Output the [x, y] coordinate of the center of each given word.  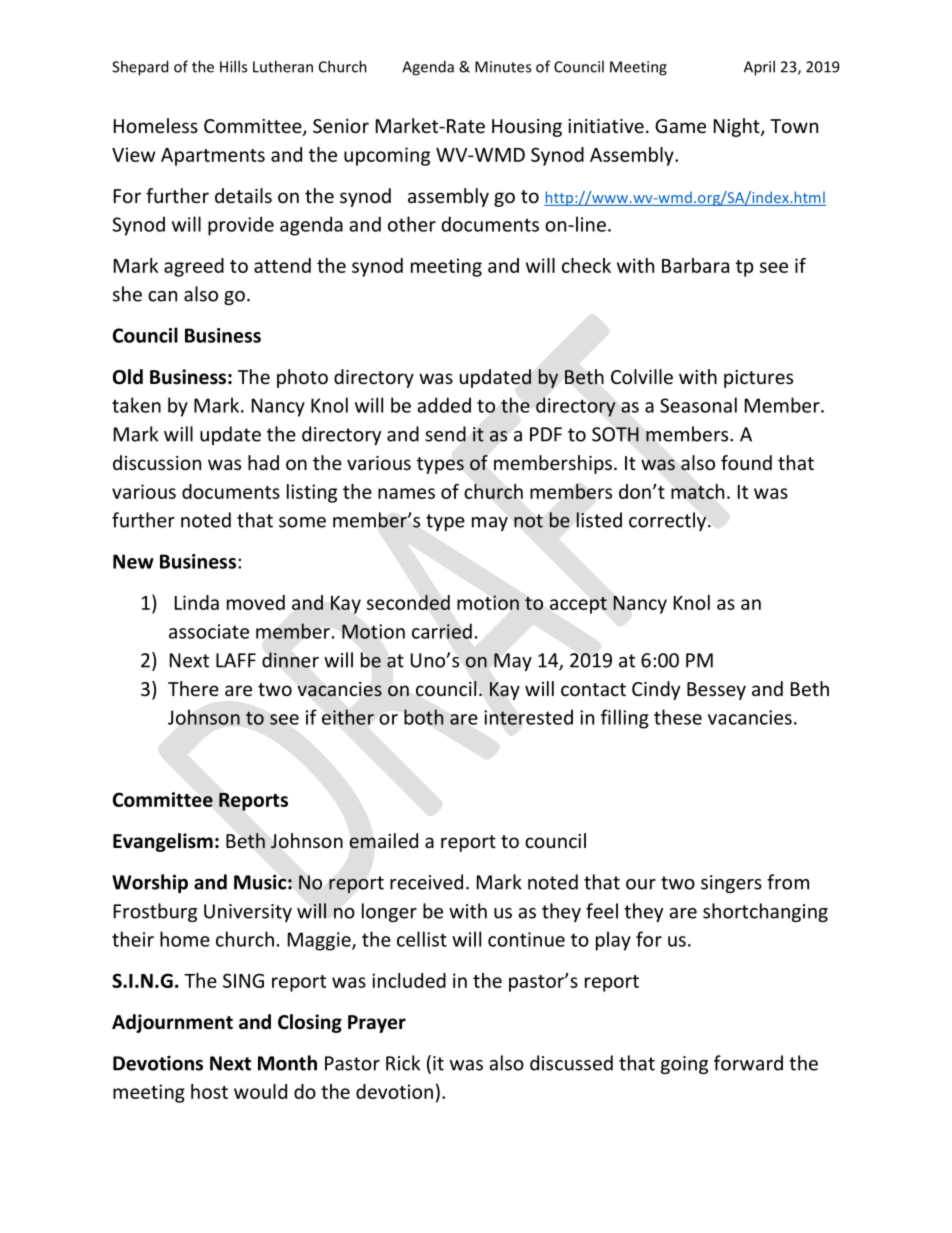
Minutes [503, 67]
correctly [669, 521]
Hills [233, 66]
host [209, 1091]
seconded [408, 602]
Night [738, 127]
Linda [197, 602]
